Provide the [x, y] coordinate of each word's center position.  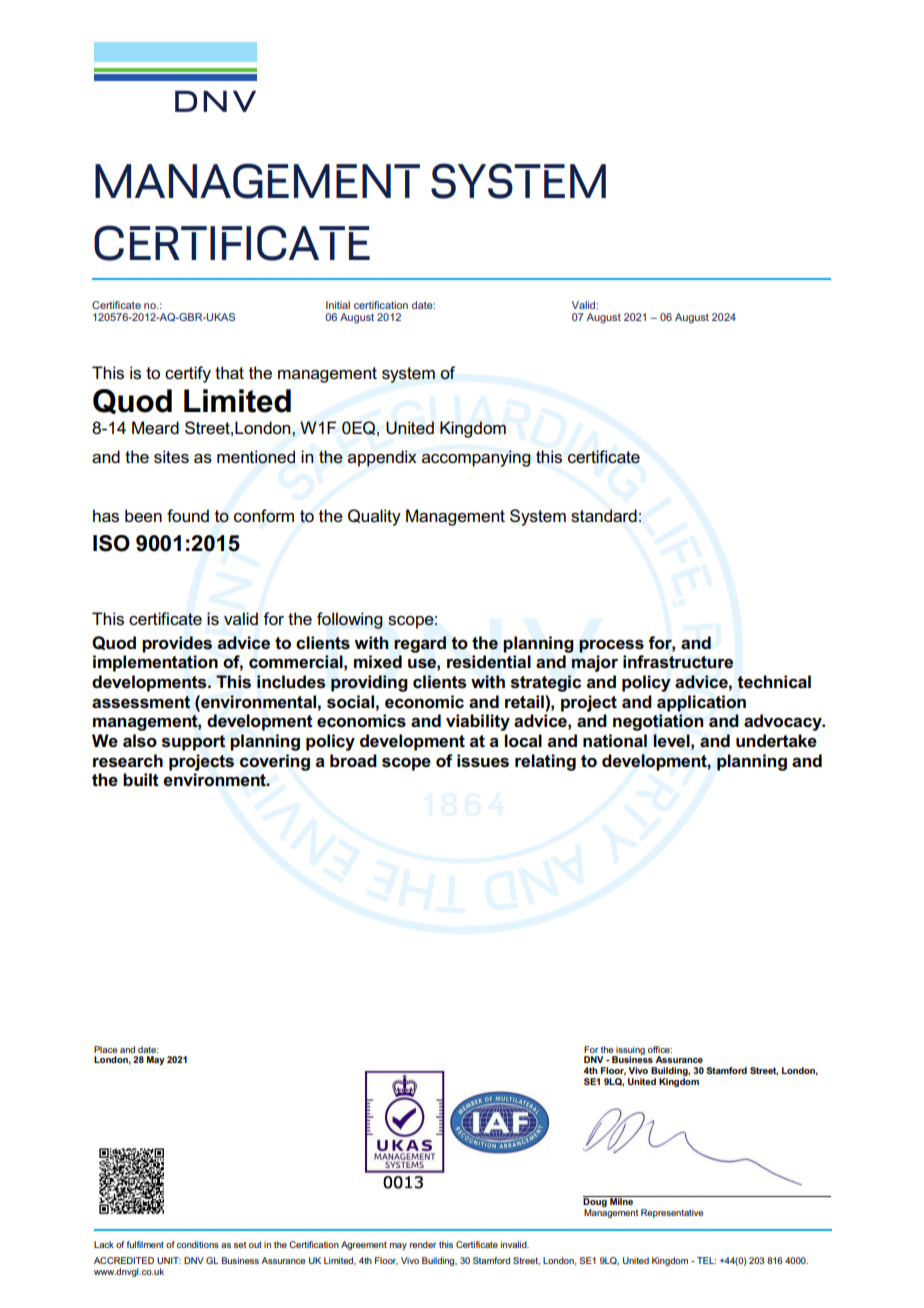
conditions [198, 1244]
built [141, 779]
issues [483, 761]
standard [604, 516]
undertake [776, 741]
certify [188, 374]
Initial [338, 305]
